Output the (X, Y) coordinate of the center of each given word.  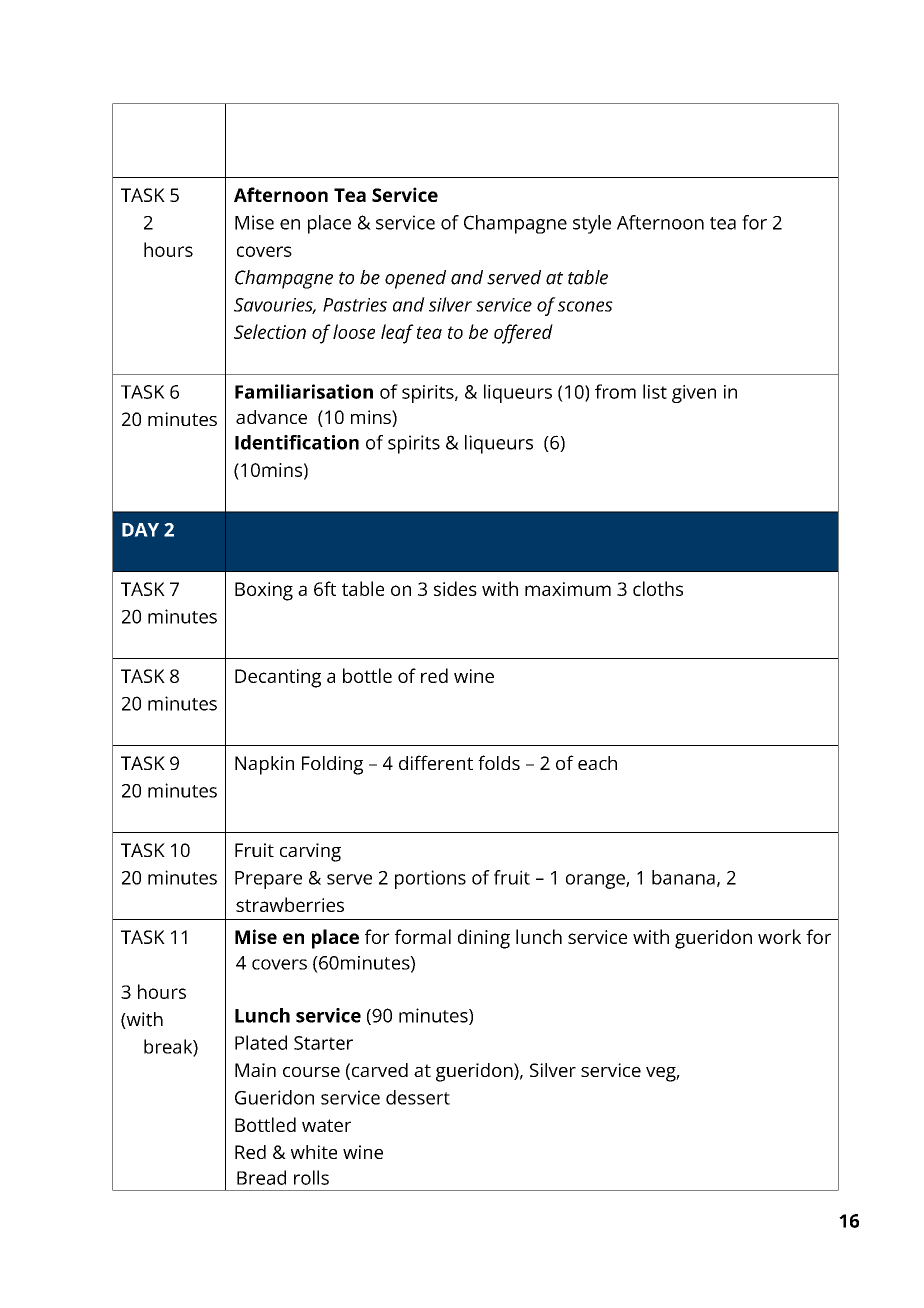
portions (430, 879)
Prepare (268, 880)
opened (415, 279)
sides (455, 588)
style (592, 224)
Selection (270, 331)
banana (683, 877)
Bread (261, 1177)
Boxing (264, 591)
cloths (658, 588)
